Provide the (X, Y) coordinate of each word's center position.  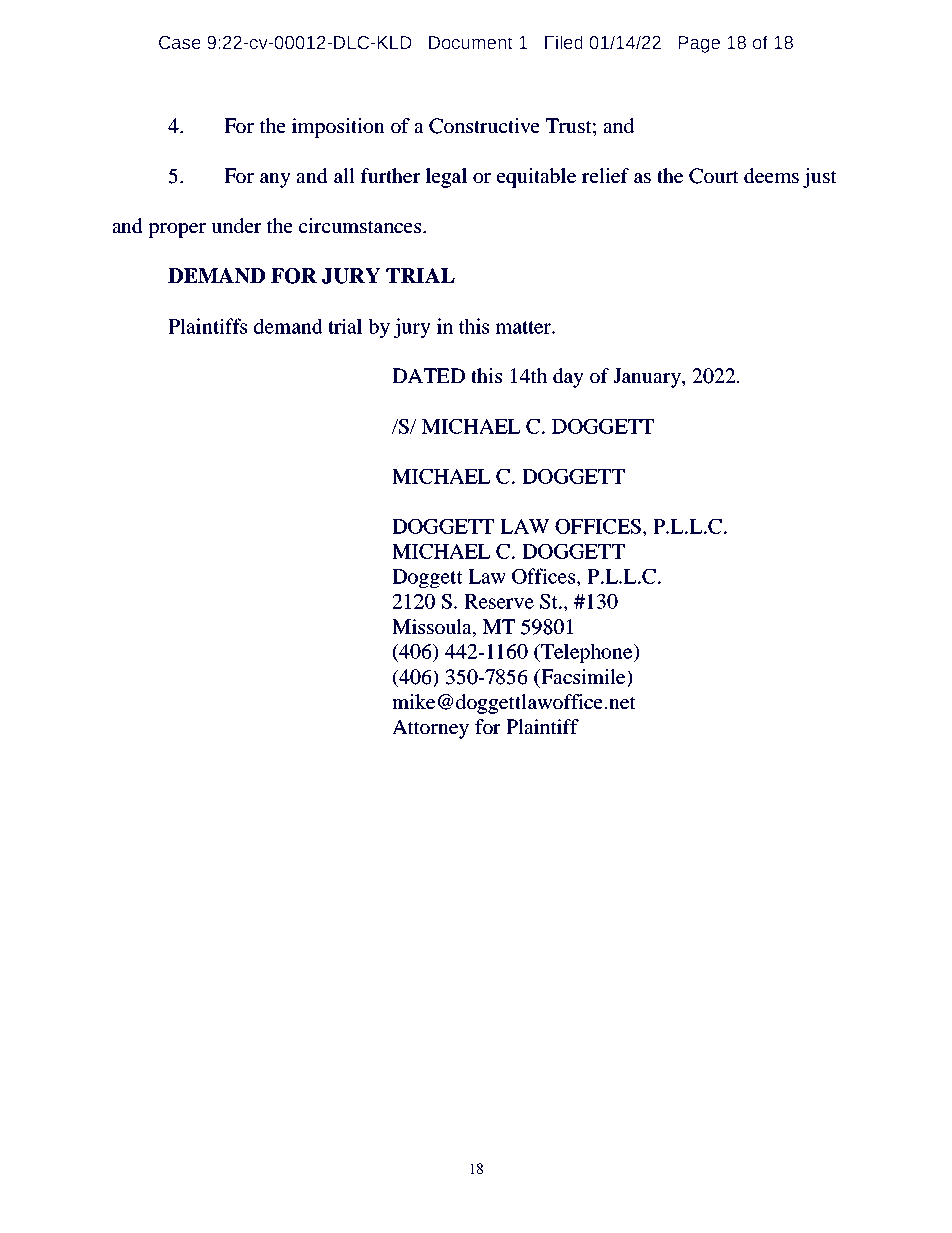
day (568, 378)
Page (699, 44)
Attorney (430, 729)
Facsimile (583, 678)
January (648, 378)
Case (180, 43)
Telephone (587, 653)
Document (471, 43)
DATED (428, 375)
